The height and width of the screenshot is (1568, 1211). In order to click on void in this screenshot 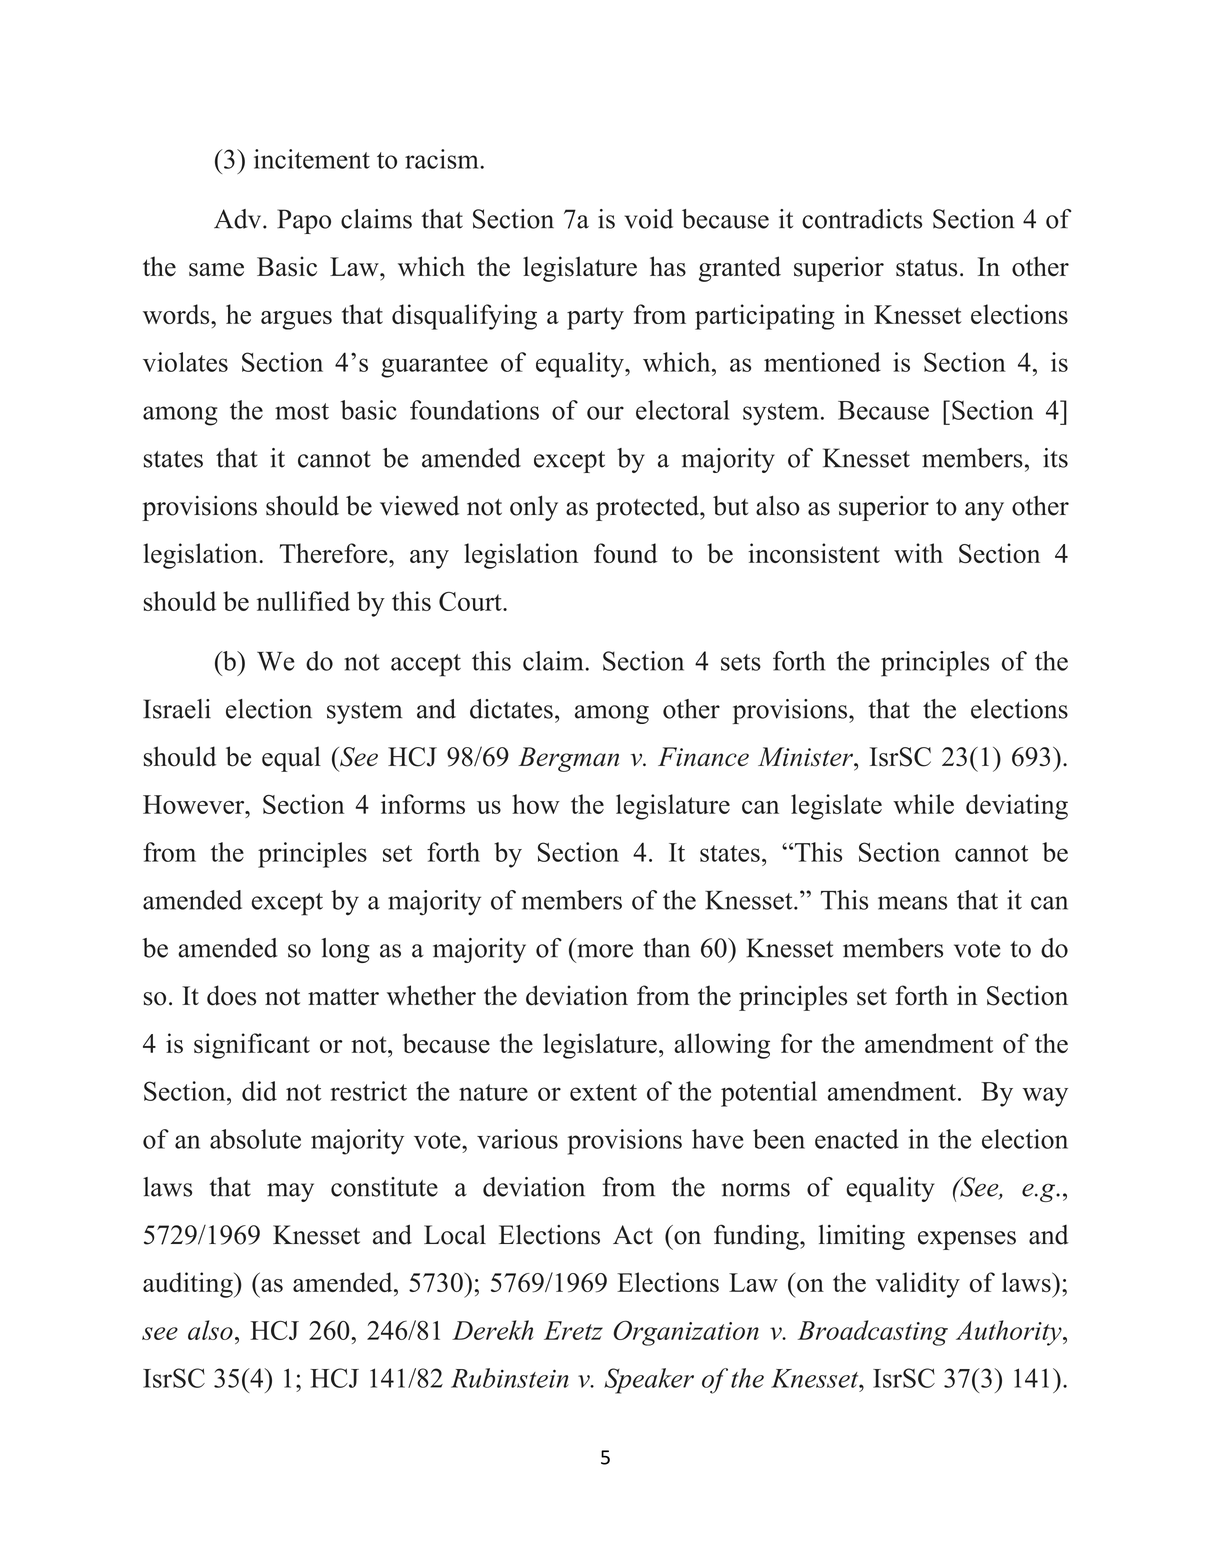, I will do `click(649, 219)`.
